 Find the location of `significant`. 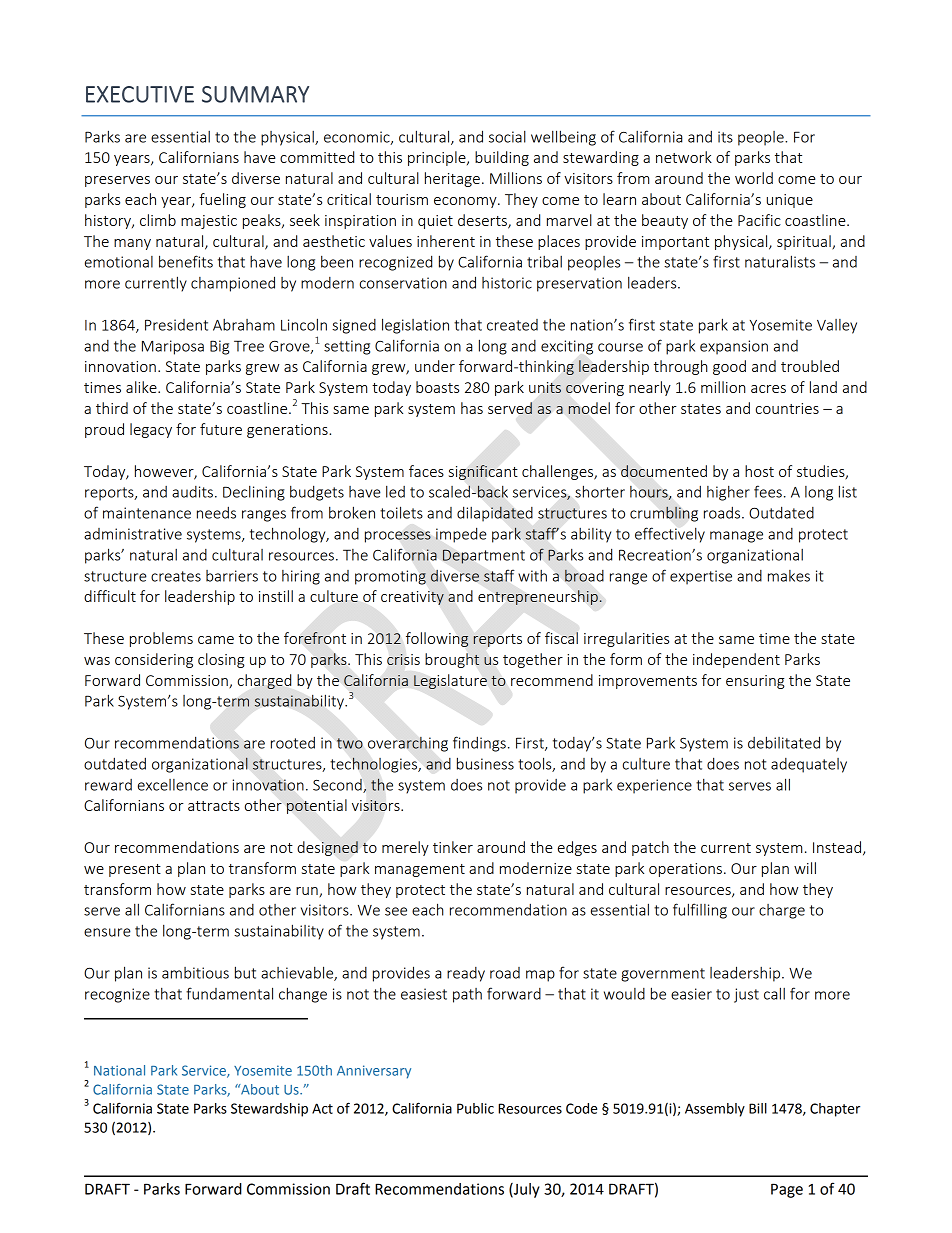

significant is located at coordinates (483, 472).
